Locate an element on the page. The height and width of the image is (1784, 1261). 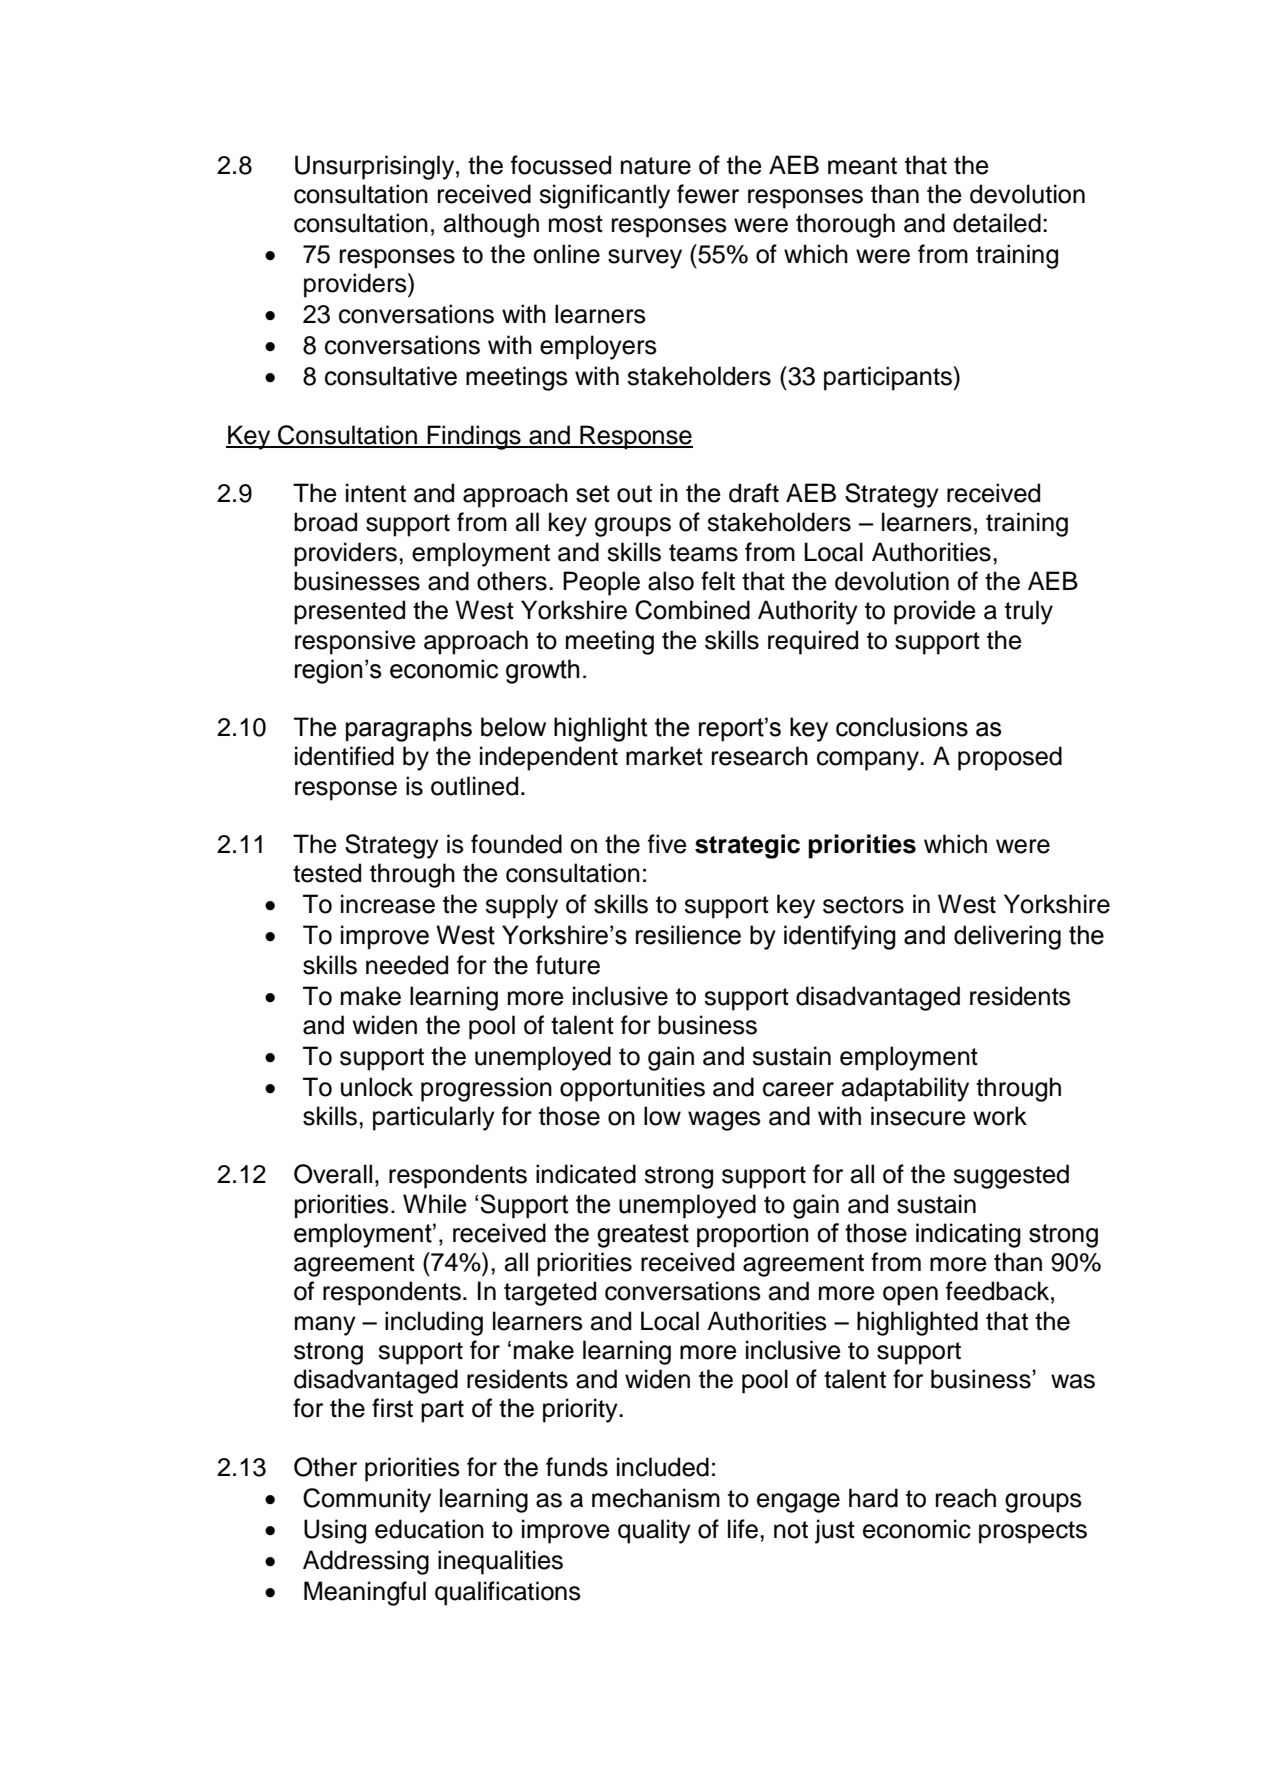
education is located at coordinates (429, 1529).
